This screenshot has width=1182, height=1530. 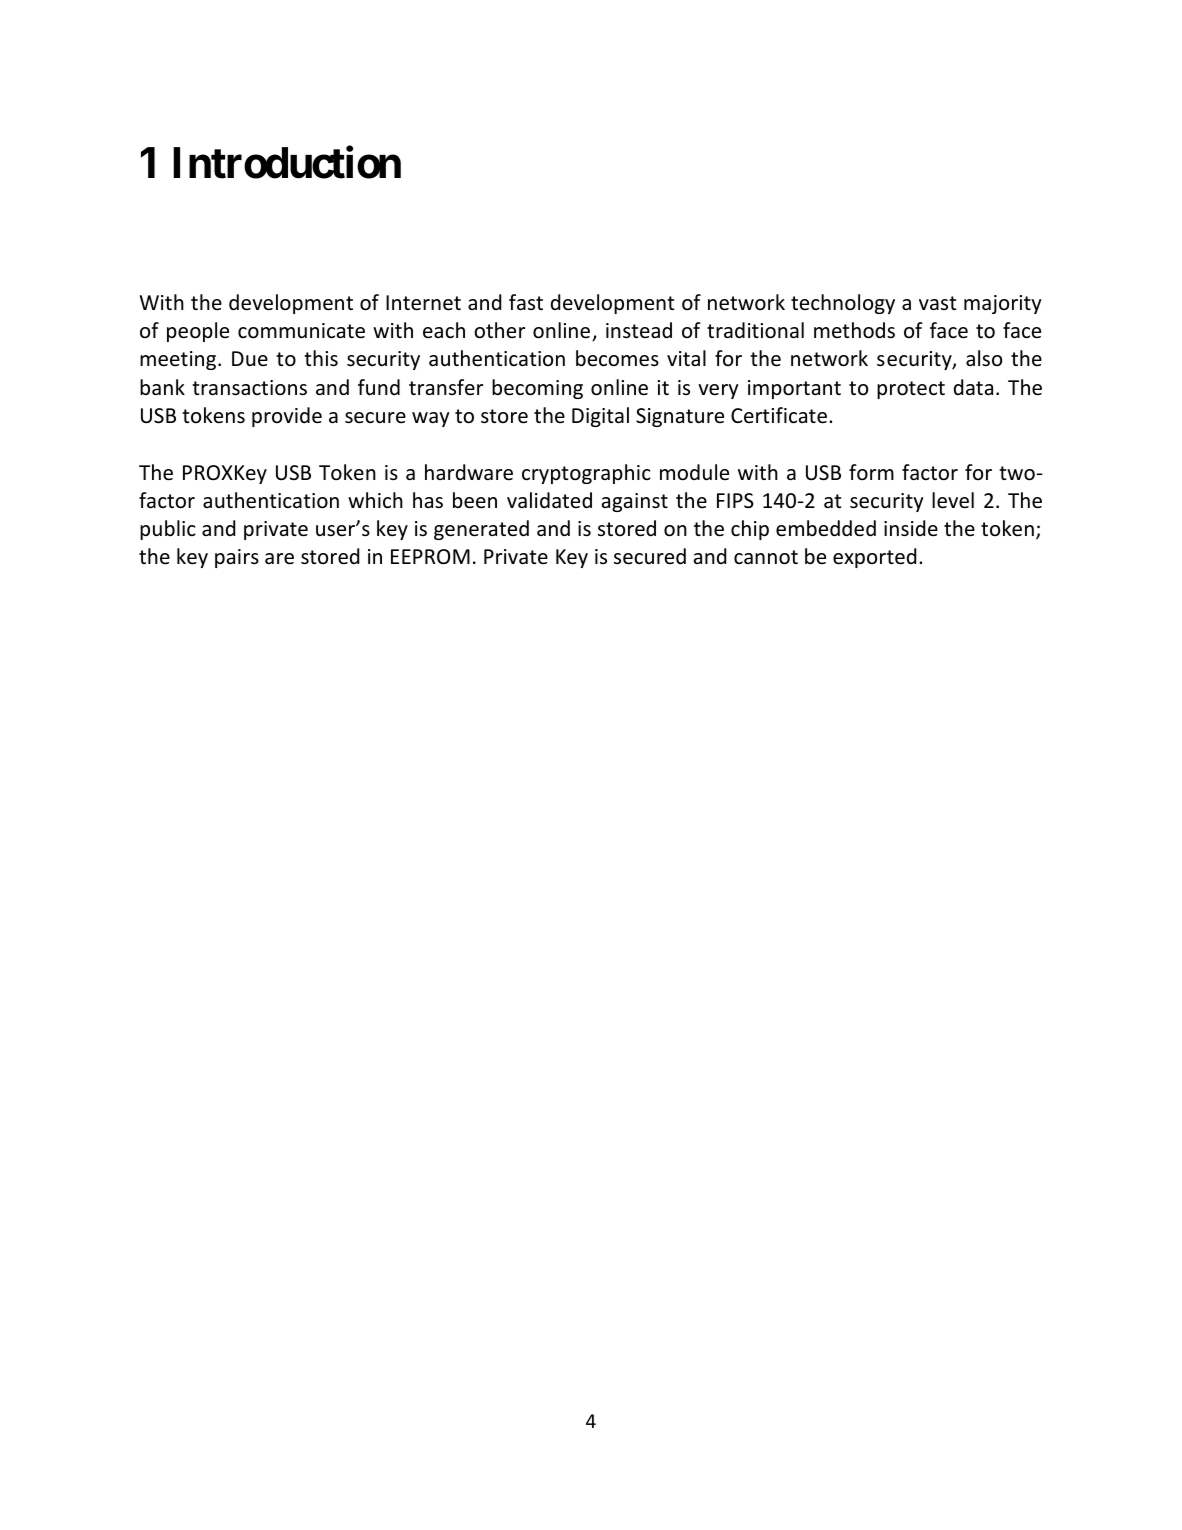 I want to click on provide, so click(x=287, y=417).
